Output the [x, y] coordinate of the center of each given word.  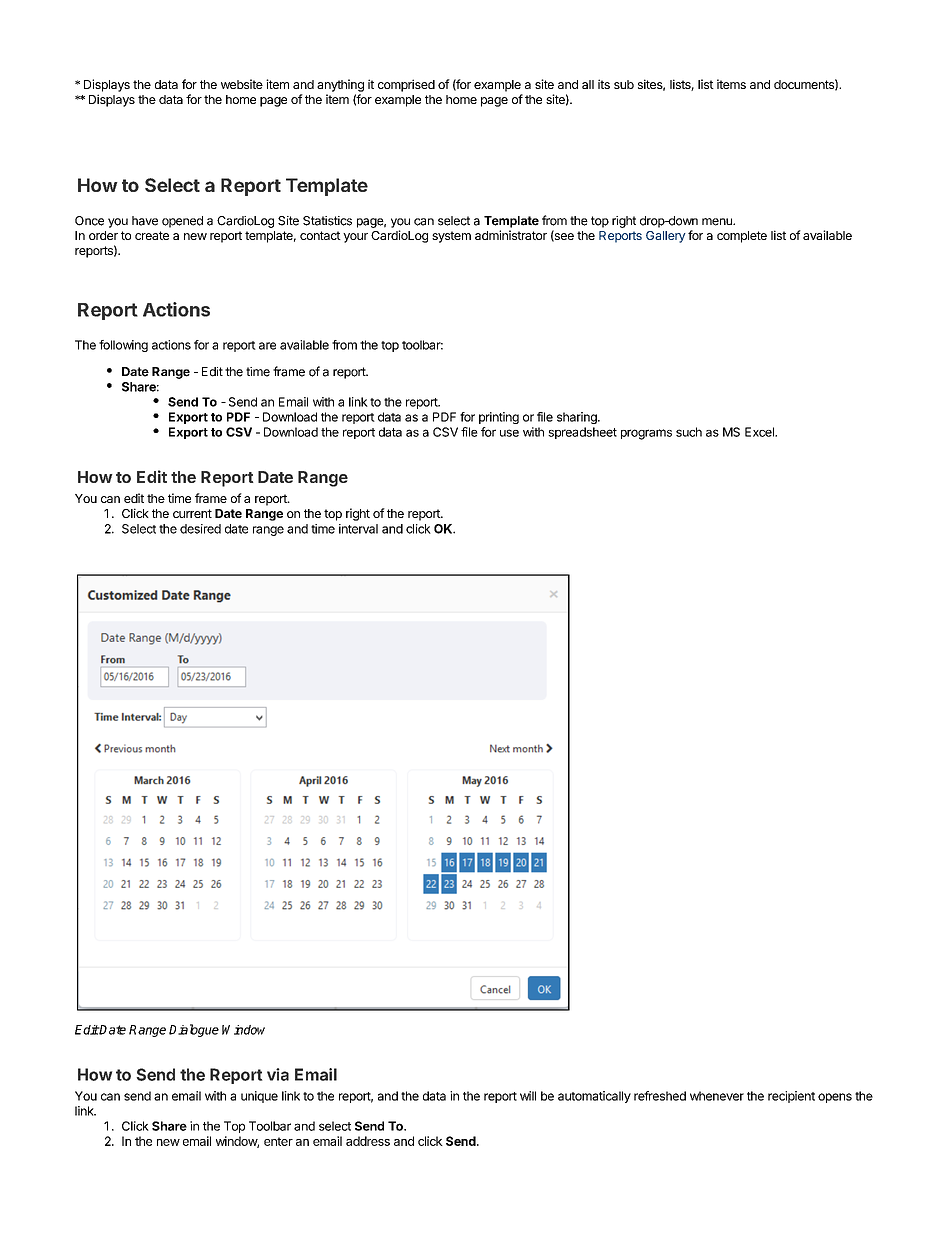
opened [182, 222]
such [689, 432]
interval [358, 529]
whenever [717, 1096]
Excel [760, 432]
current [192, 513]
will [528, 1096]
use [509, 433]
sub [624, 84]
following [123, 346]
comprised [406, 85]
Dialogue [194, 1030]
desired [200, 529]
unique [259, 1097]
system [451, 237]
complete [742, 237]
